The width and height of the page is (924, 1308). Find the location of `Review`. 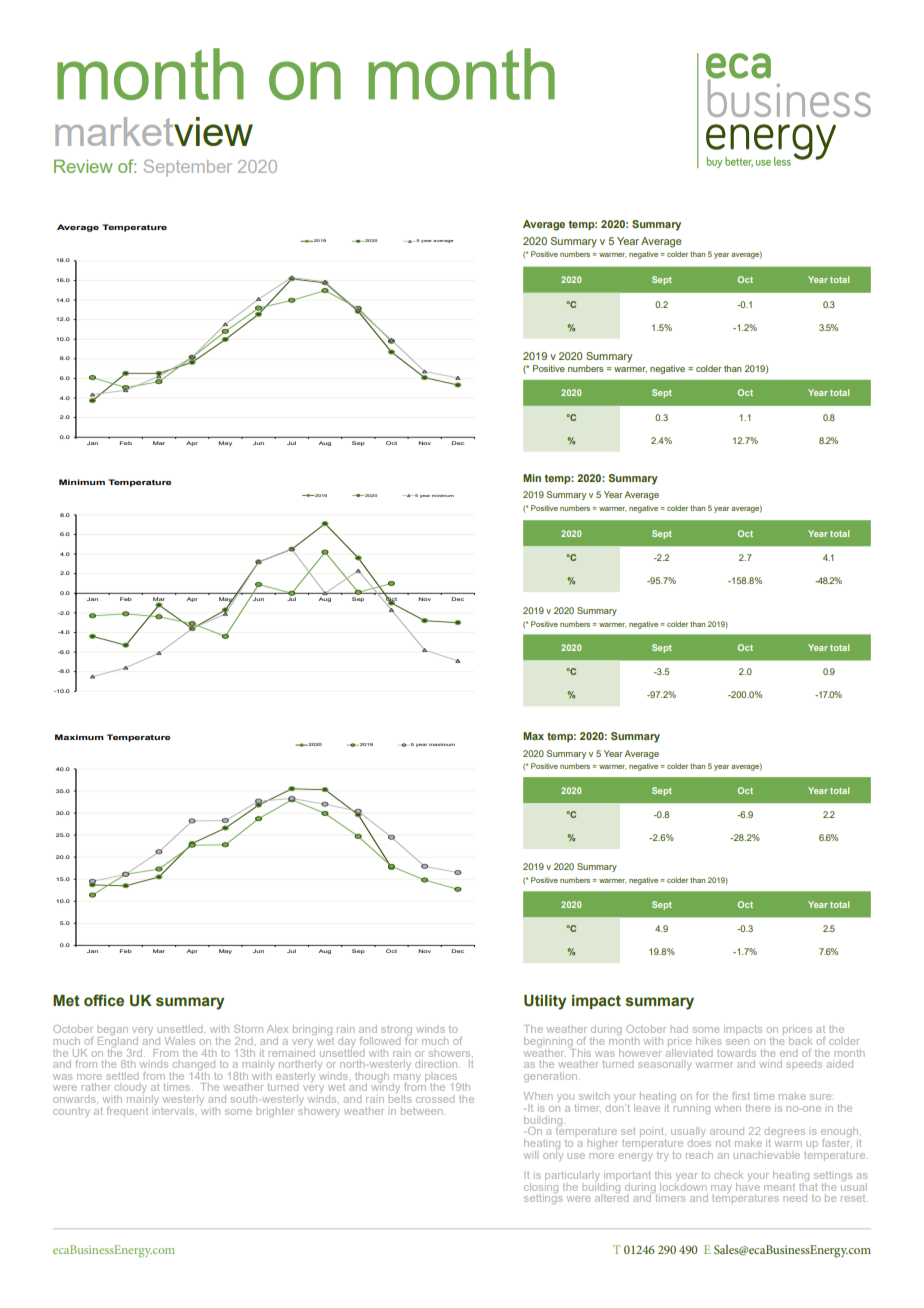

Review is located at coordinates (83, 166).
